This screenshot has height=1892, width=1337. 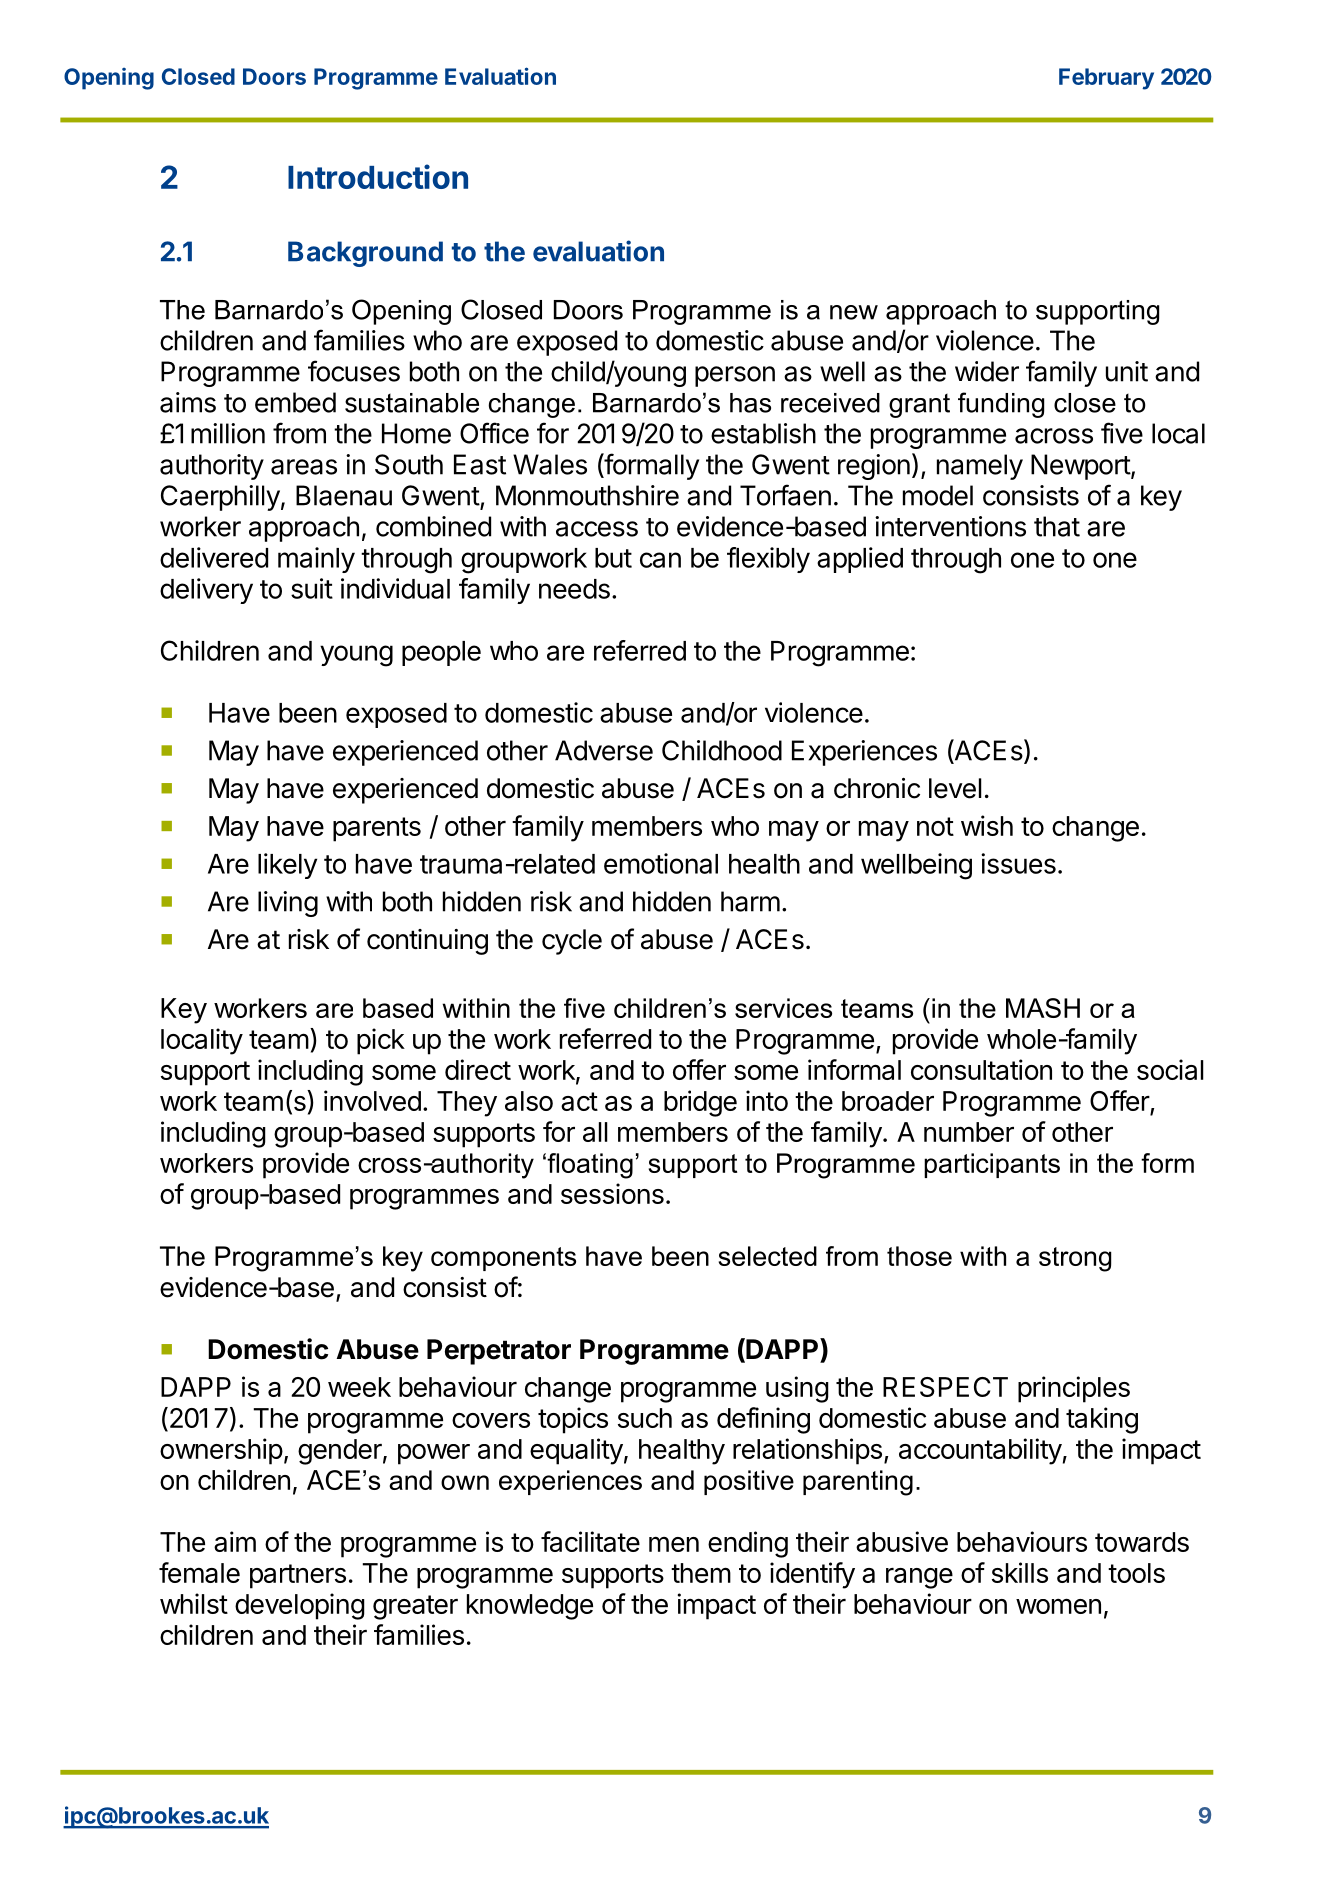 What do you see at coordinates (661, 863) in the screenshot?
I see `emotional` at bounding box center [661, 863].
